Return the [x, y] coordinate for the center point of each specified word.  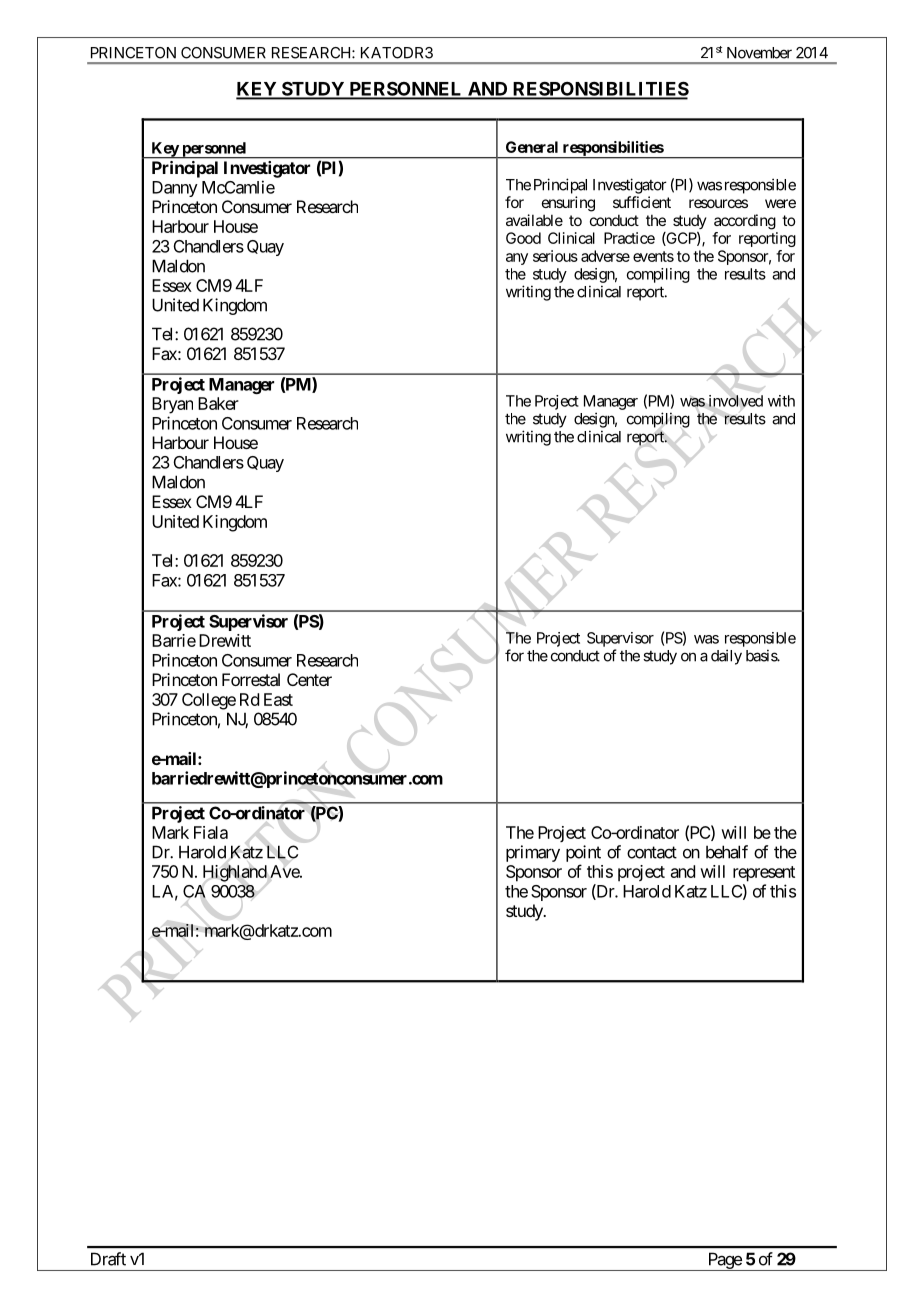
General [532, 147]
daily [726, 657]
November [759, 53]
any [517, 259]
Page [724, 1261]
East [278, 699]
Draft [108, 1259]
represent [764, 874]
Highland [235, 873]
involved [736, 401]
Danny [175, 189]
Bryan [172, 405]
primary [533, 853]
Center [309, 679]
